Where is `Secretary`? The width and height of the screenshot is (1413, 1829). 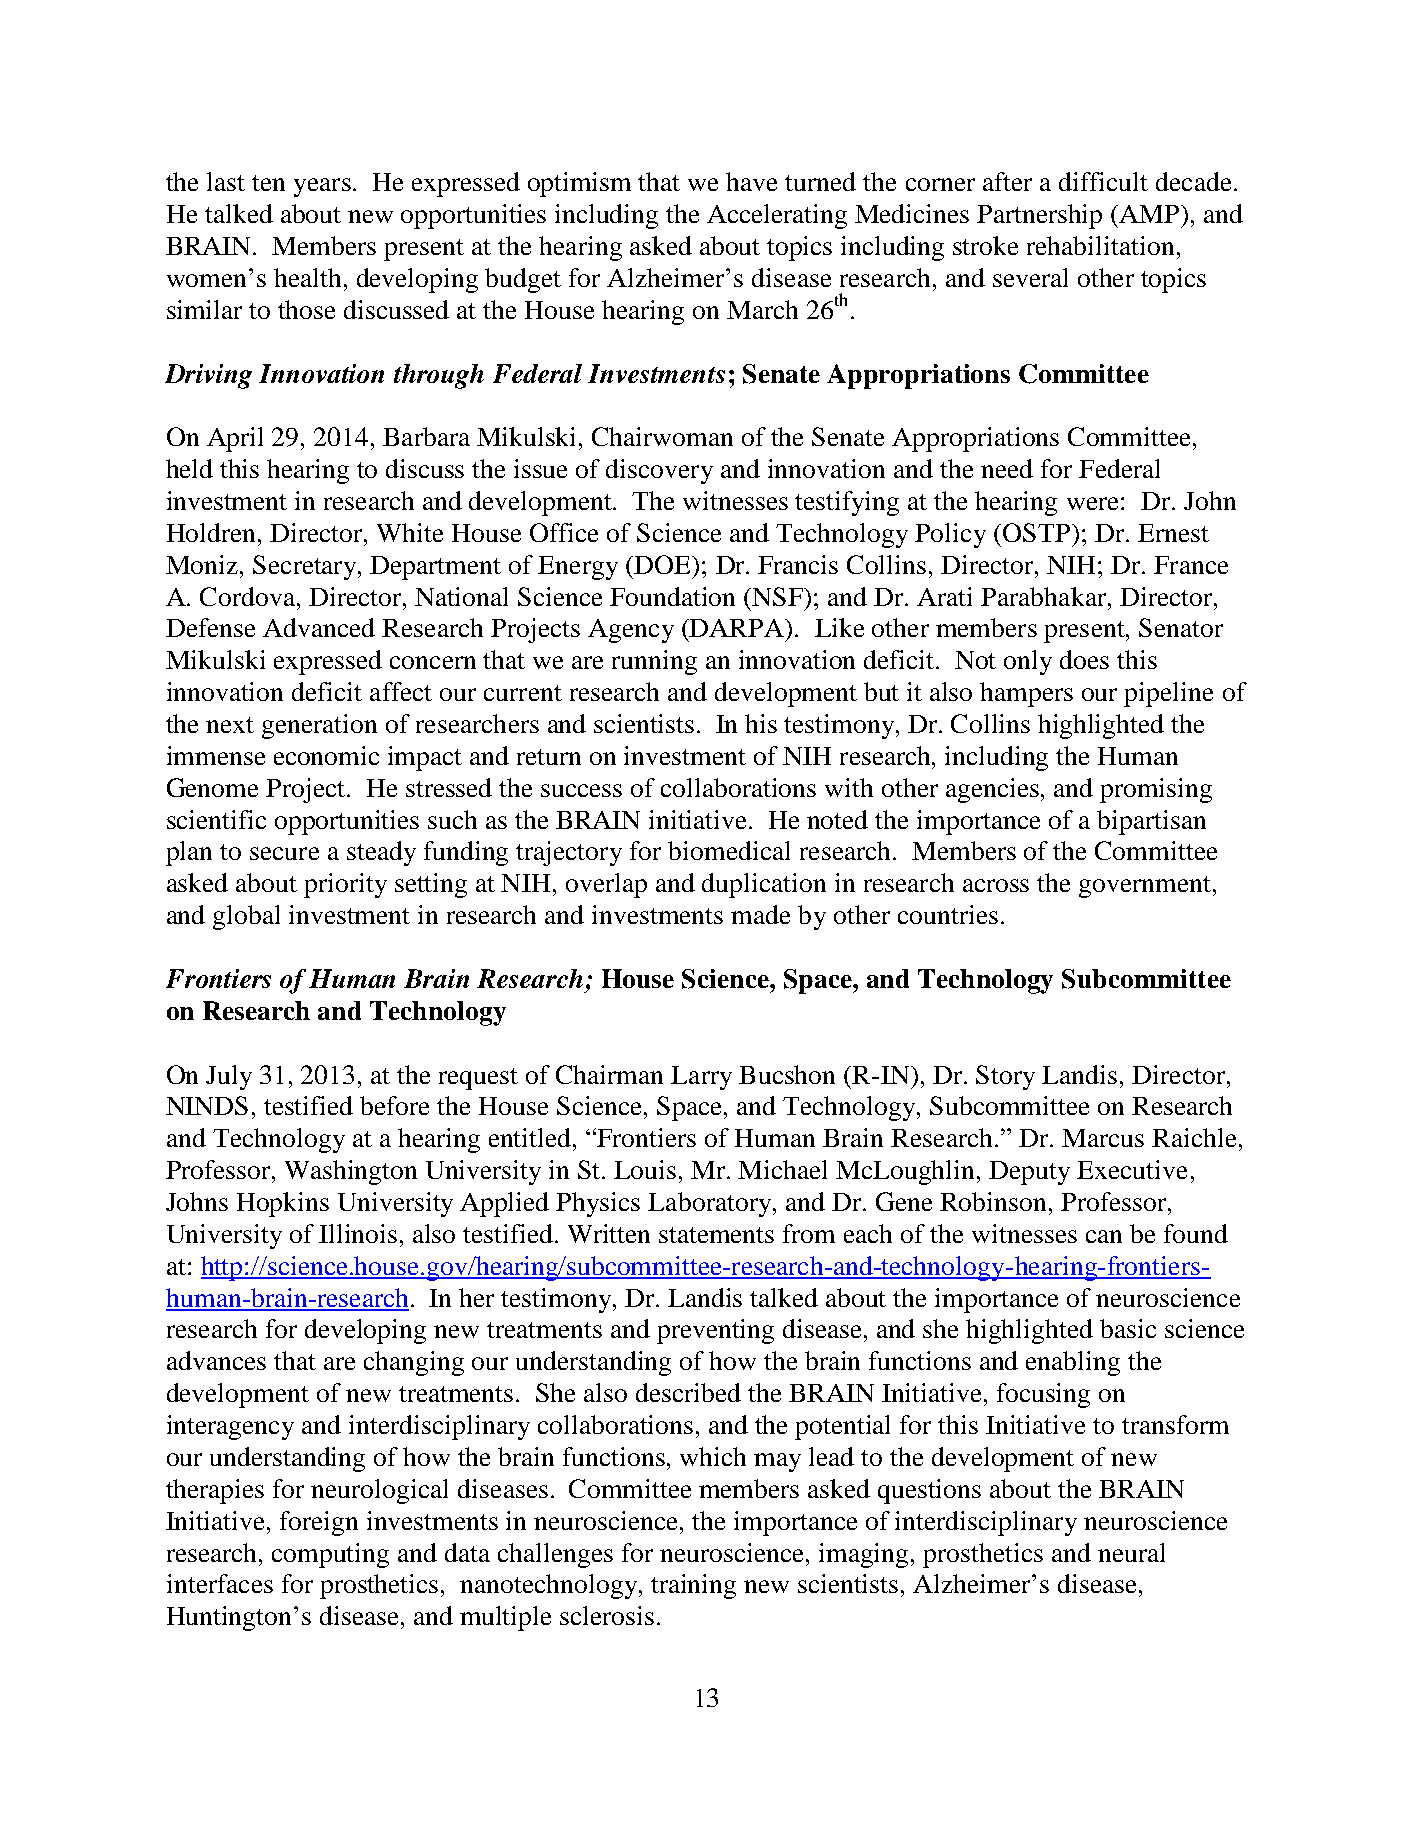 Secretary is located at coordinates (306, 567).
